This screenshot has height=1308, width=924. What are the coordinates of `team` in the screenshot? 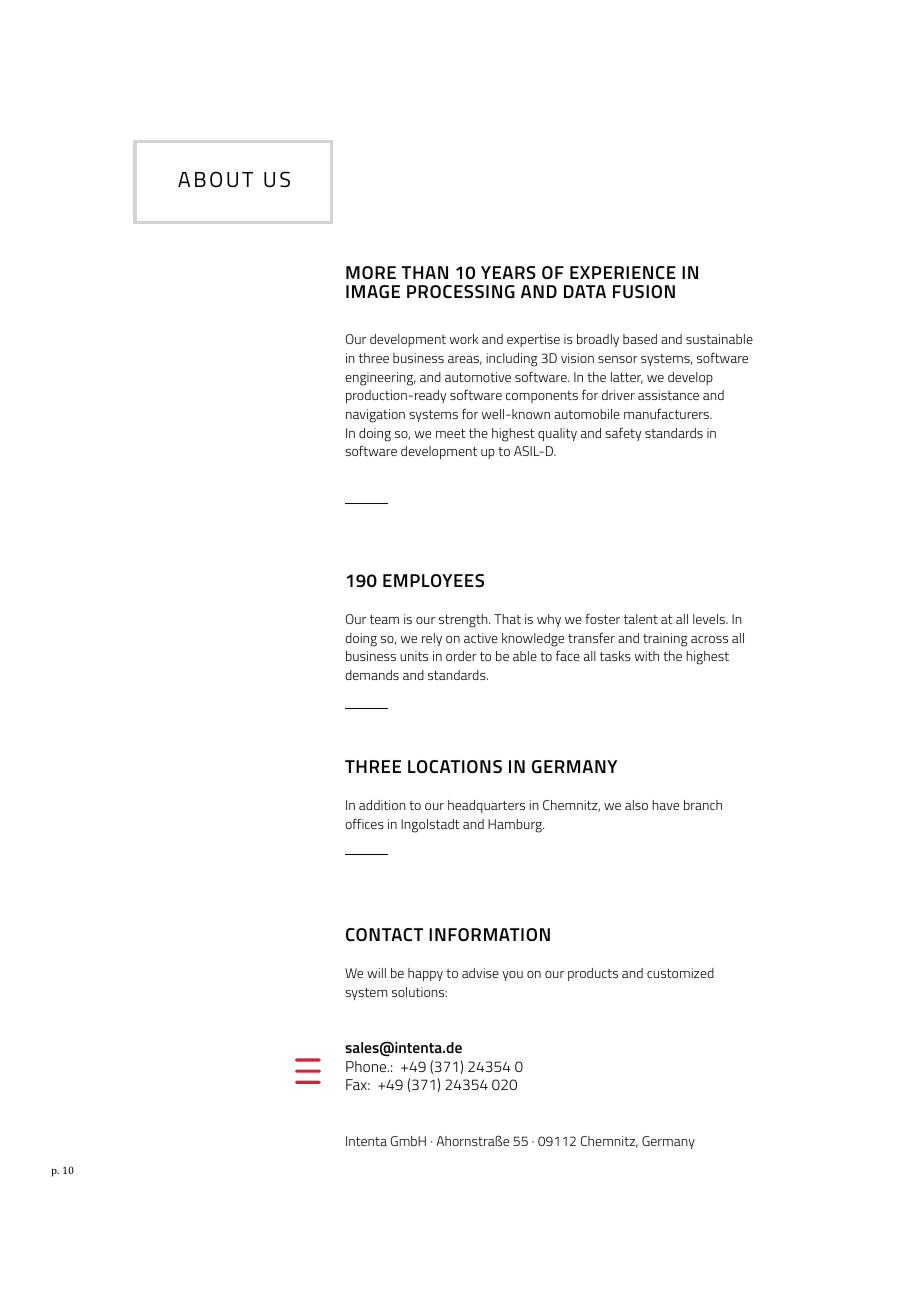 It's located at (384, 619).
